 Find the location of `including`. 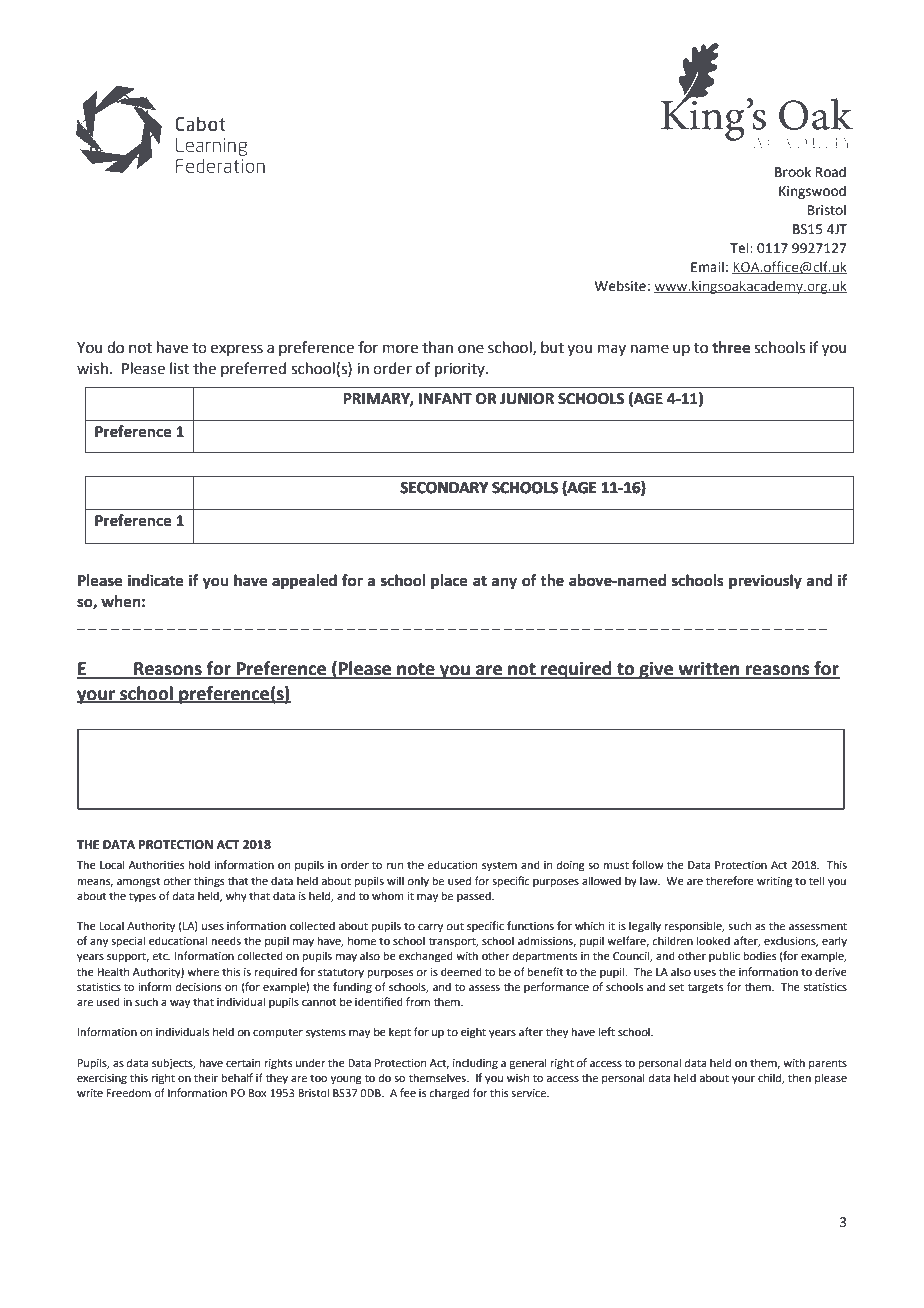

including is located at coordinates (475, 1064).
